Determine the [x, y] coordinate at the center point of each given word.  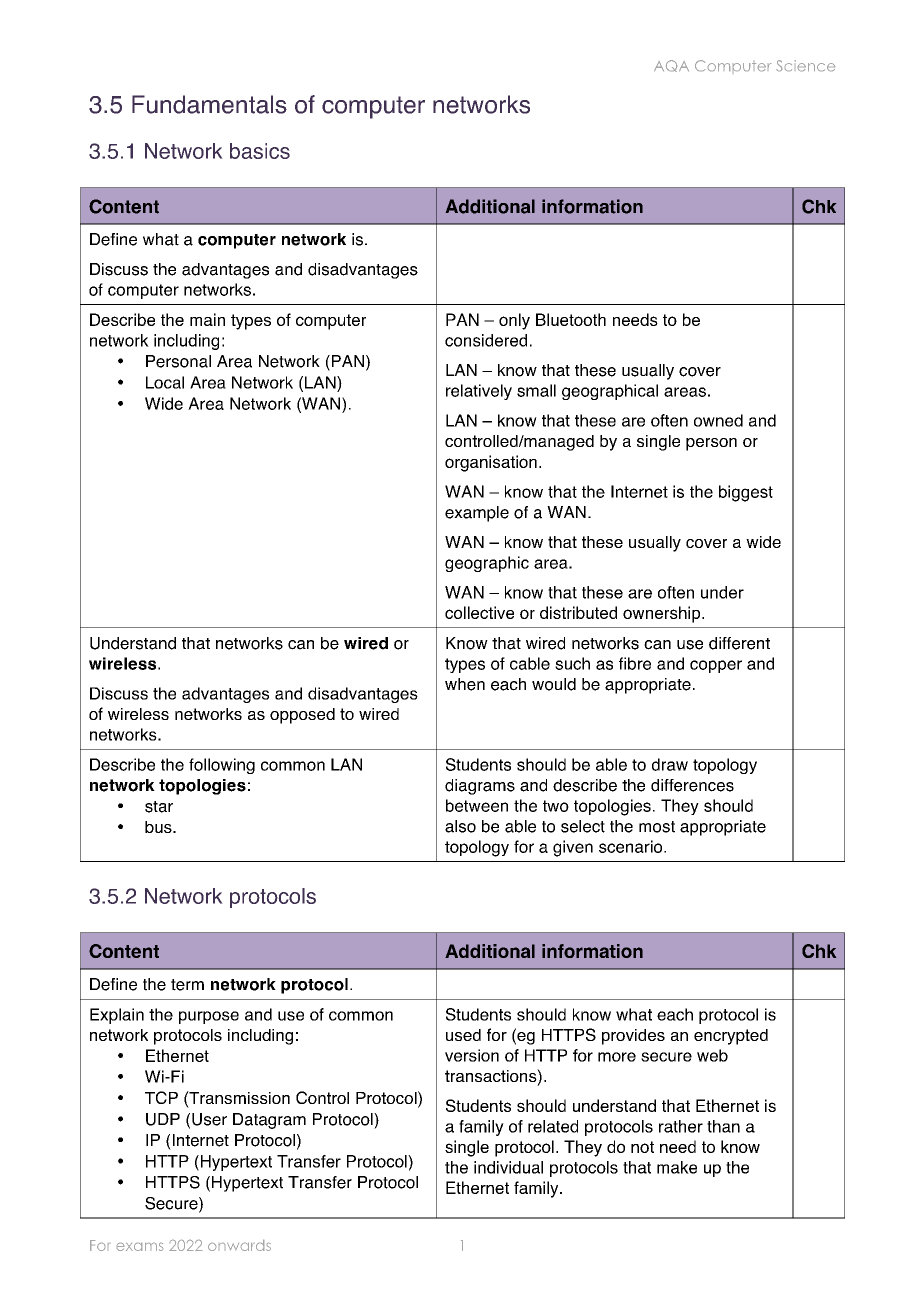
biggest [746, 493]
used [463, 1035]
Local [165, 382]
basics [260, 151]
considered [486, 340]
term [187, 985]
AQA [671, 66]
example [477, 514]
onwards [239, 1245]
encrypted [731, 1037]
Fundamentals [209, 104]
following [222, 766]
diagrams [480, 787]
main [207, 319]
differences [692, 785]
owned [718, 420]
